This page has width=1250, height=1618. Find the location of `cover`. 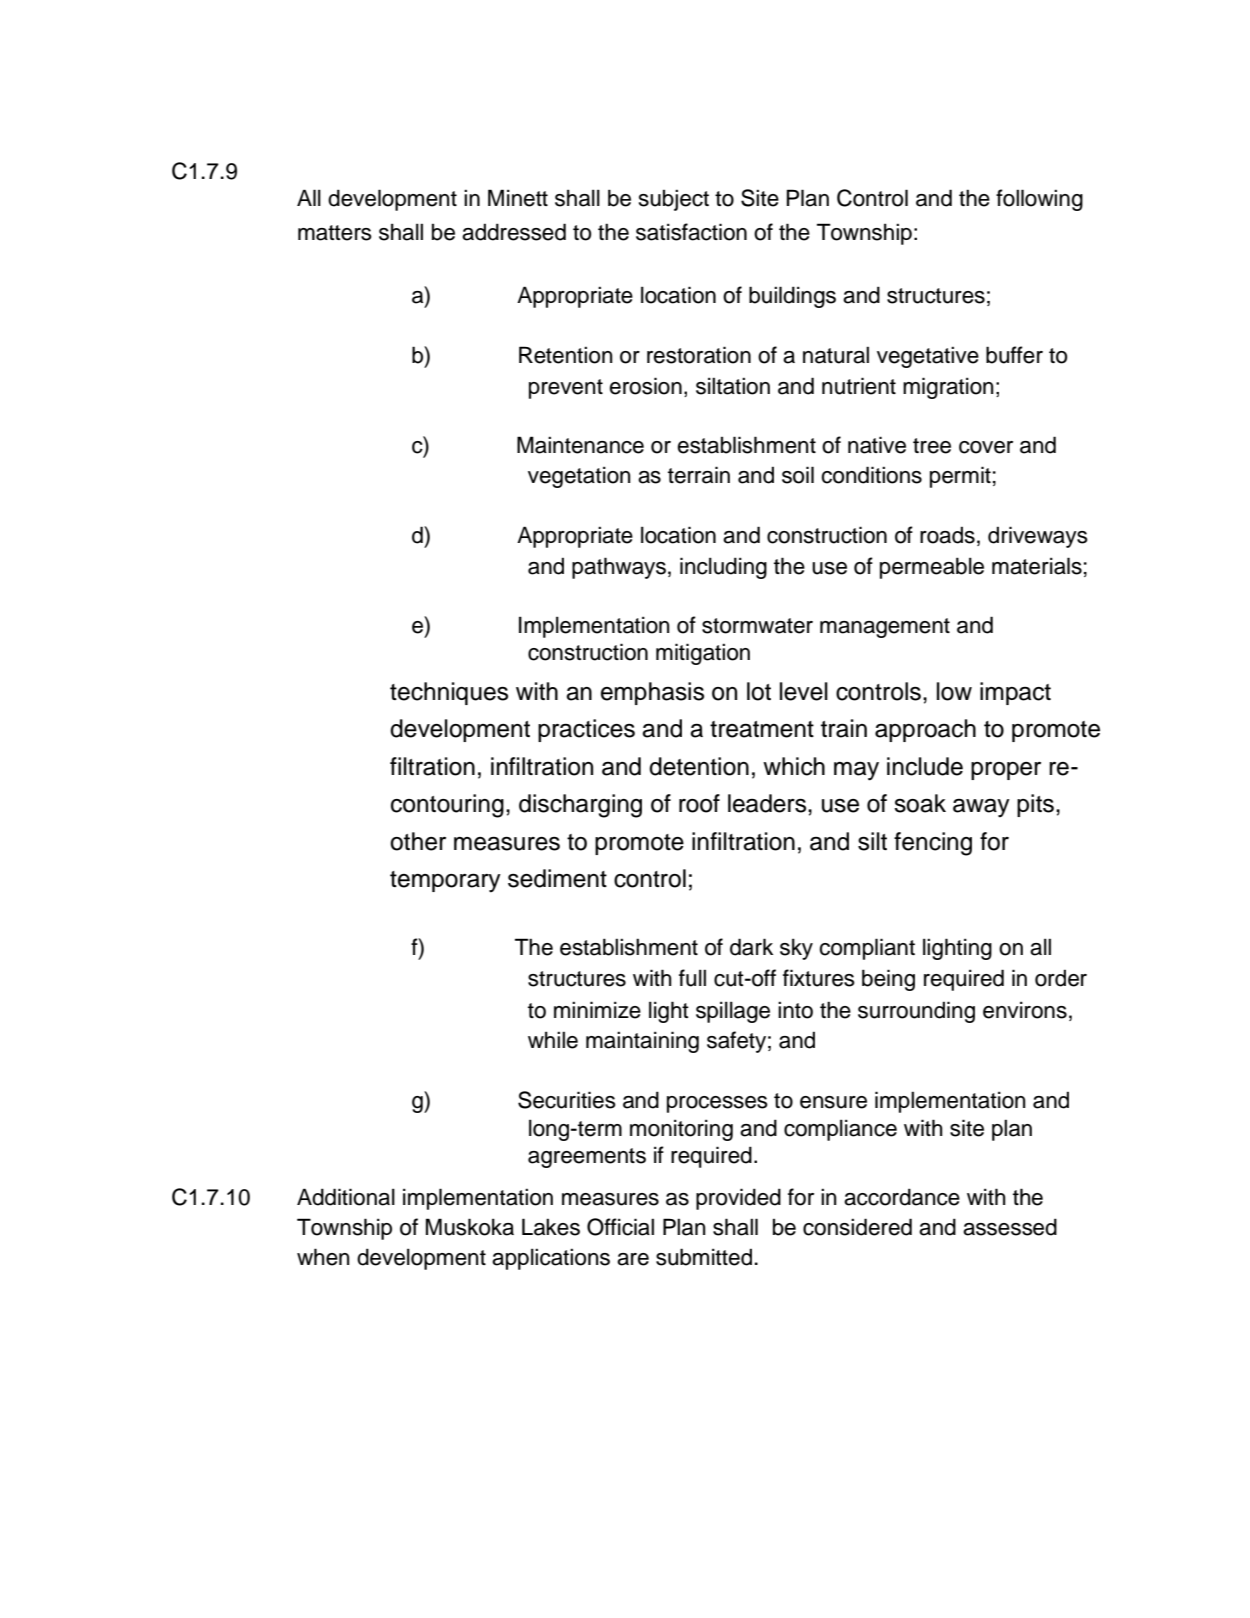

cover is located at coordinates (986, 447).
